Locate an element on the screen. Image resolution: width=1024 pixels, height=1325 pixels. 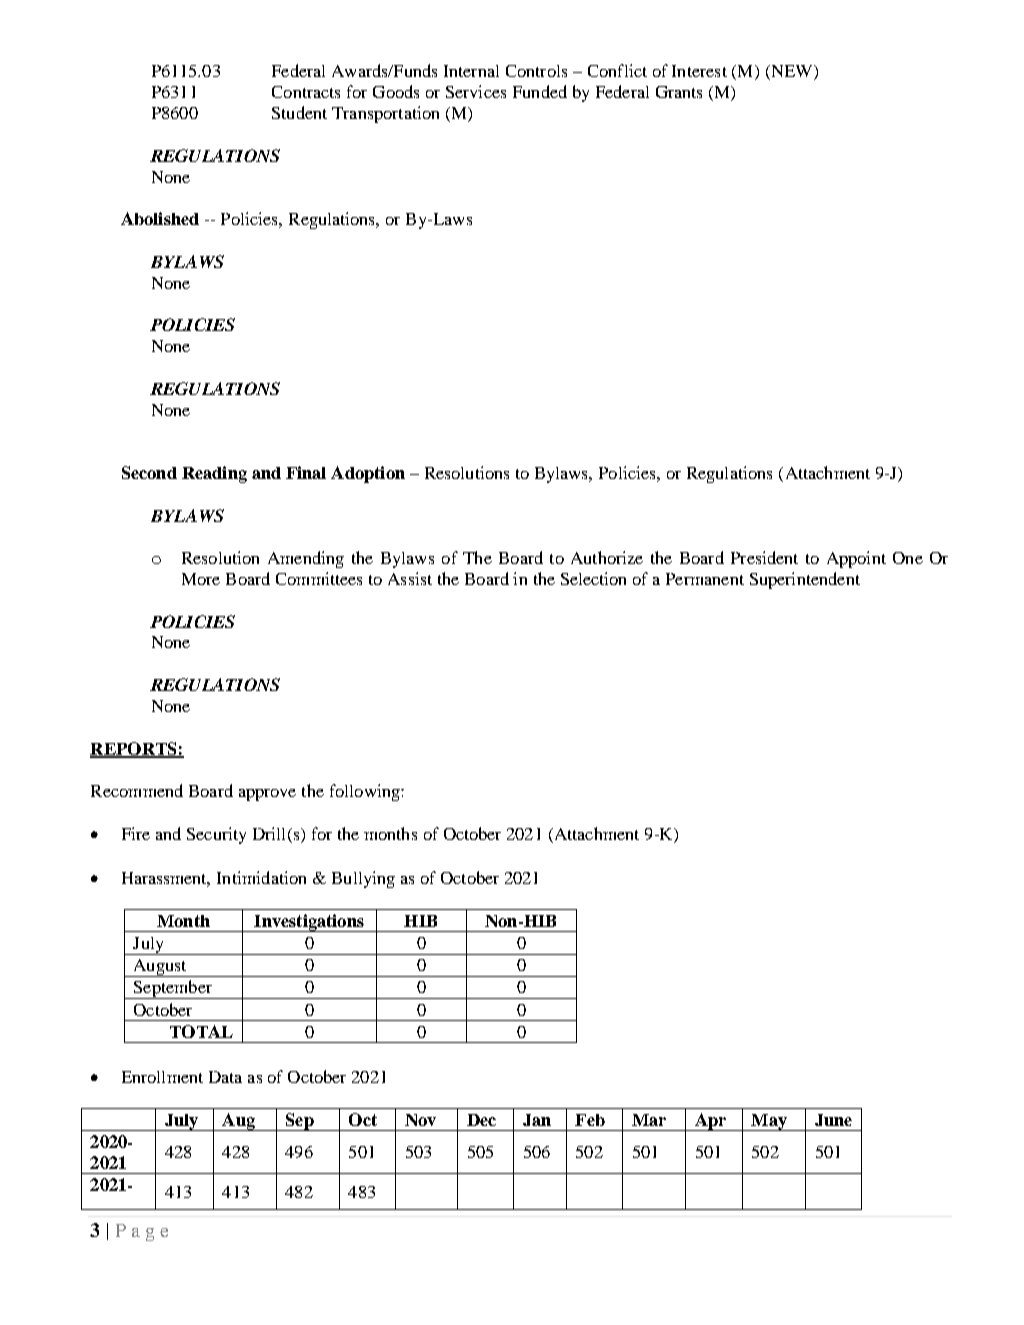
President is located at coordinates (764, 557).
